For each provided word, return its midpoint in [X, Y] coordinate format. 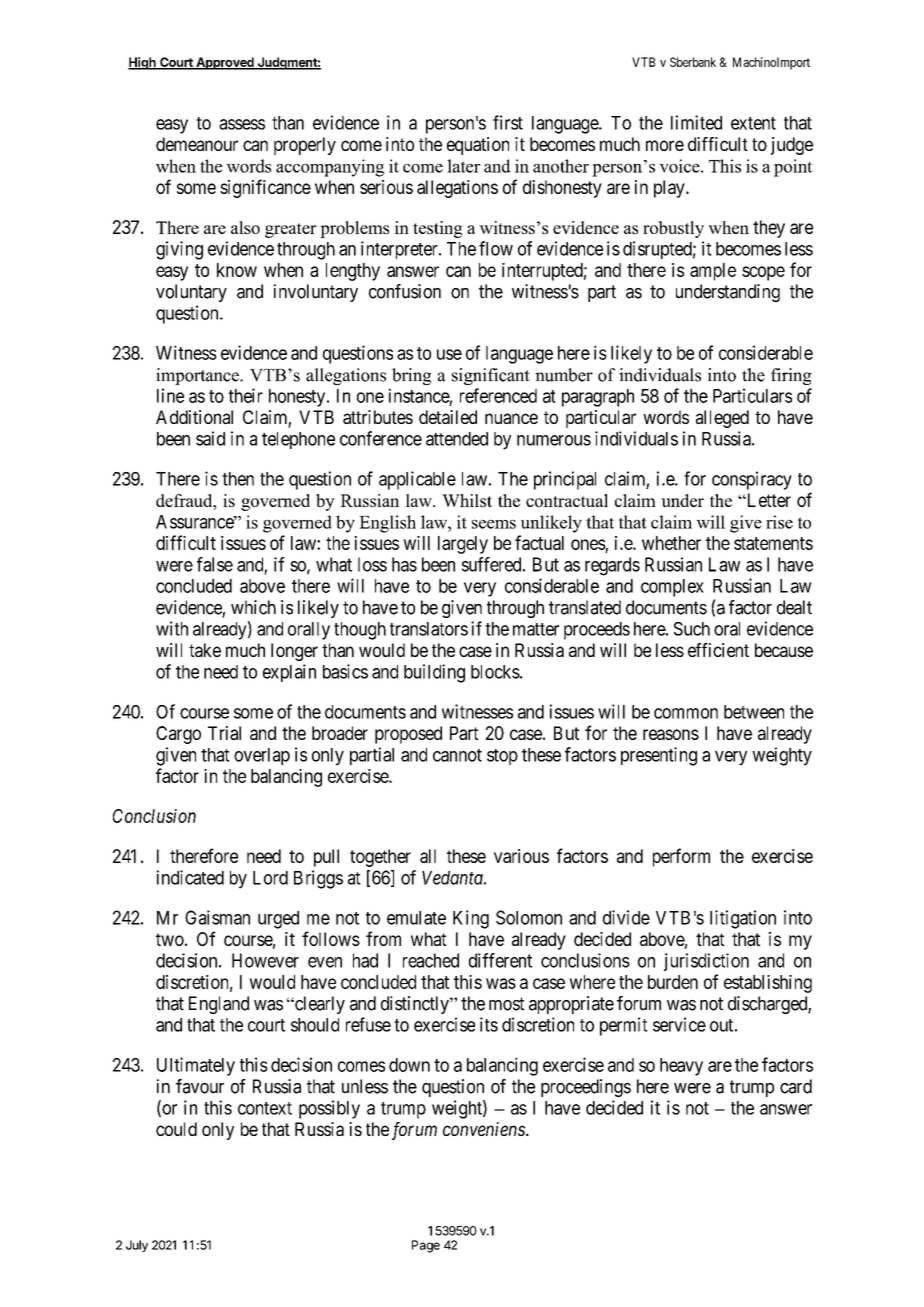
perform [681, 857]
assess [242, 124]
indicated [190, 877]
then [238, 479]
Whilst [467, 500]
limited [696, 122]
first [508, 122]
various [521, 856]
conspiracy [752, 480]
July [137, 1246]
